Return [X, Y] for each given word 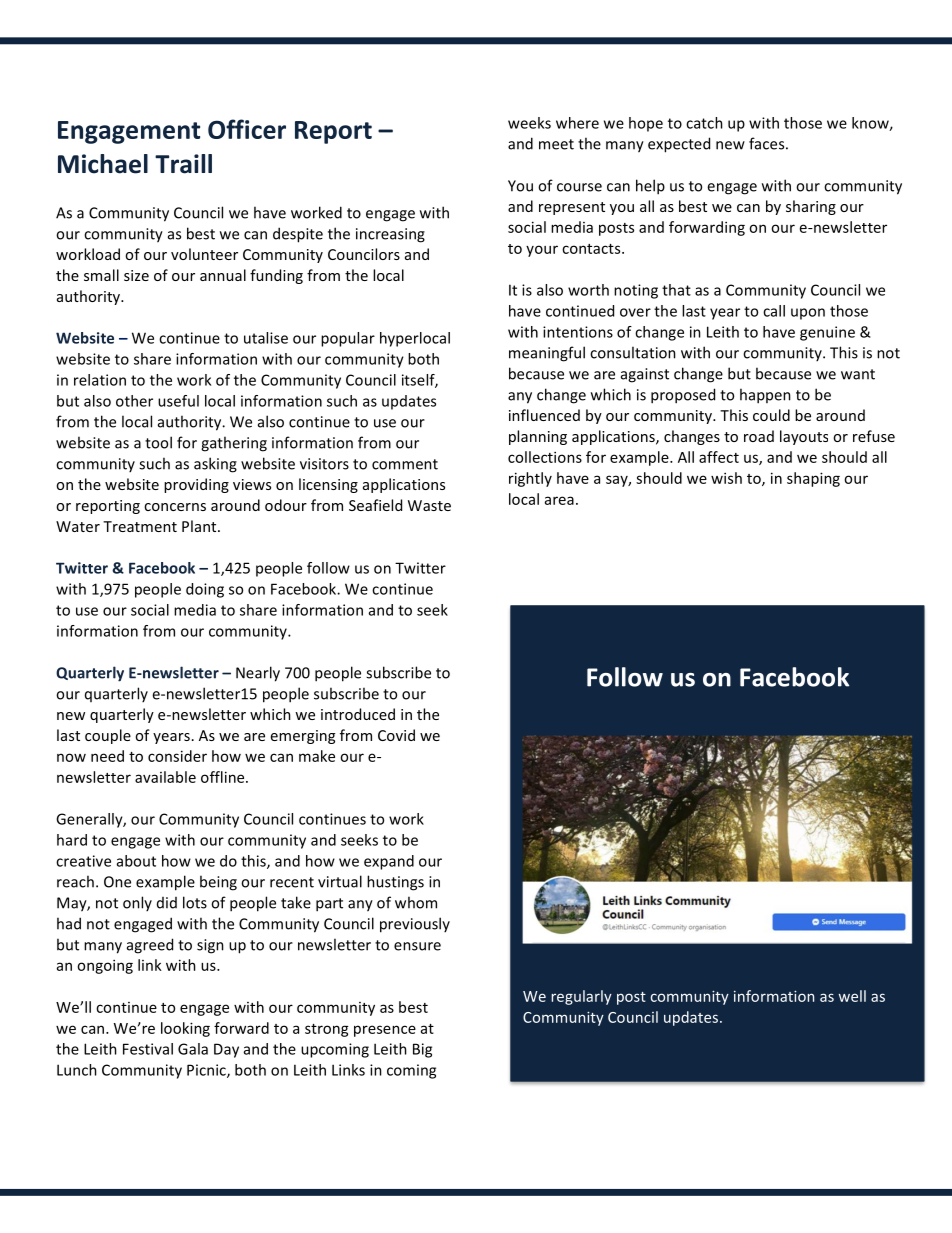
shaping [813, 479]
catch [704, 123]
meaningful [547, 354]
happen [765, 396]
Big [422, 1050]
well [852, 996]
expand [389, 862]
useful [178, 401]
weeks [529, 123]
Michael [103, 164]
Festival [148, 1049]
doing [205, 590]
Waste [429, 505]
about [136, 861]
